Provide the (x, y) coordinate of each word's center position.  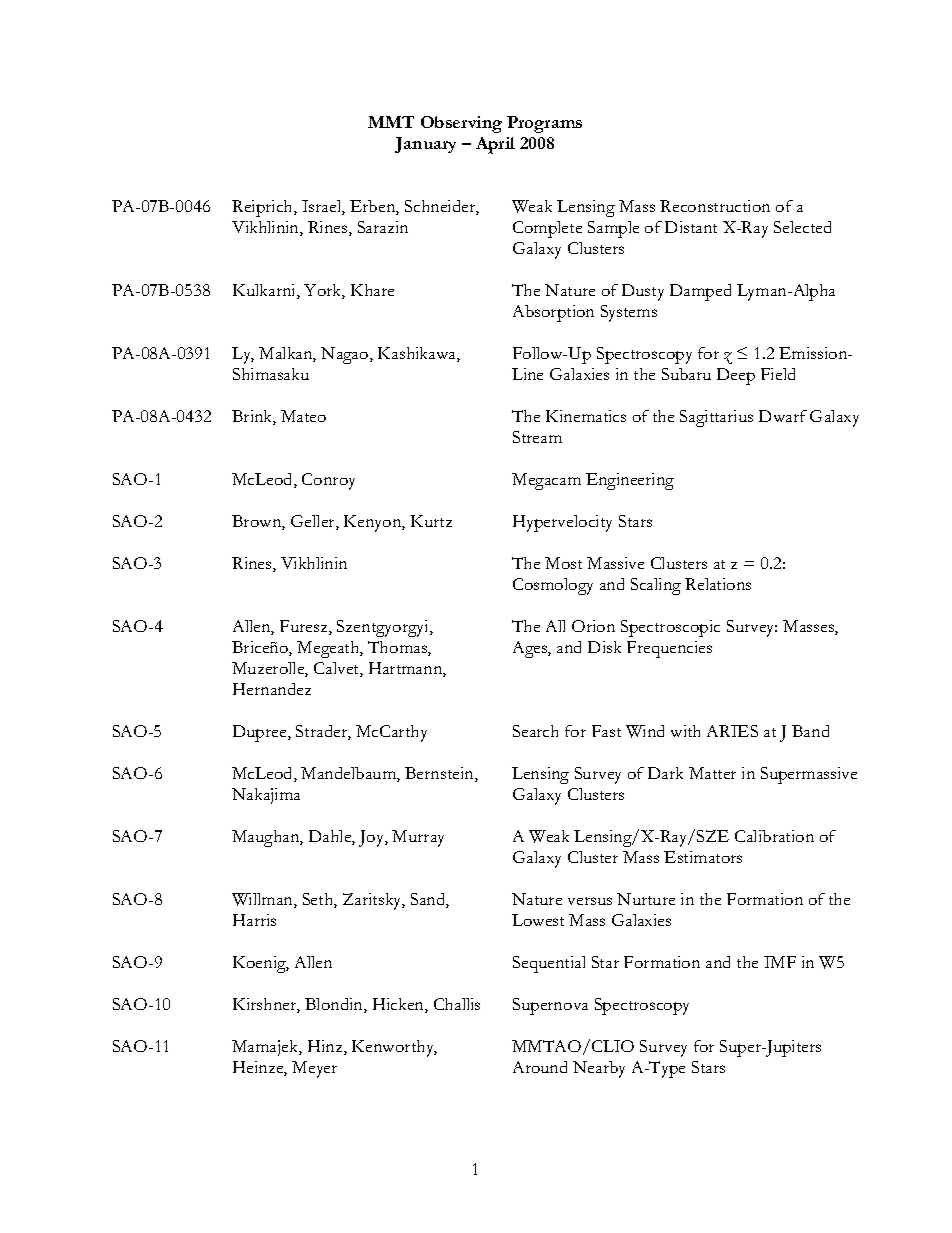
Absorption (553, 313)
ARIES (732, 731)
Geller (314, 522)
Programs (544, 124)
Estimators (703, 857)
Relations (718, 584)
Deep (736, 376)
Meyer (314, 1069)
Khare (372, 290)
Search (535, 731)
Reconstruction (715, 206)
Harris (254, 920)
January (425, 145)
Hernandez (272, 689)
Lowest (538, 920)
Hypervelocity (562, 523)
